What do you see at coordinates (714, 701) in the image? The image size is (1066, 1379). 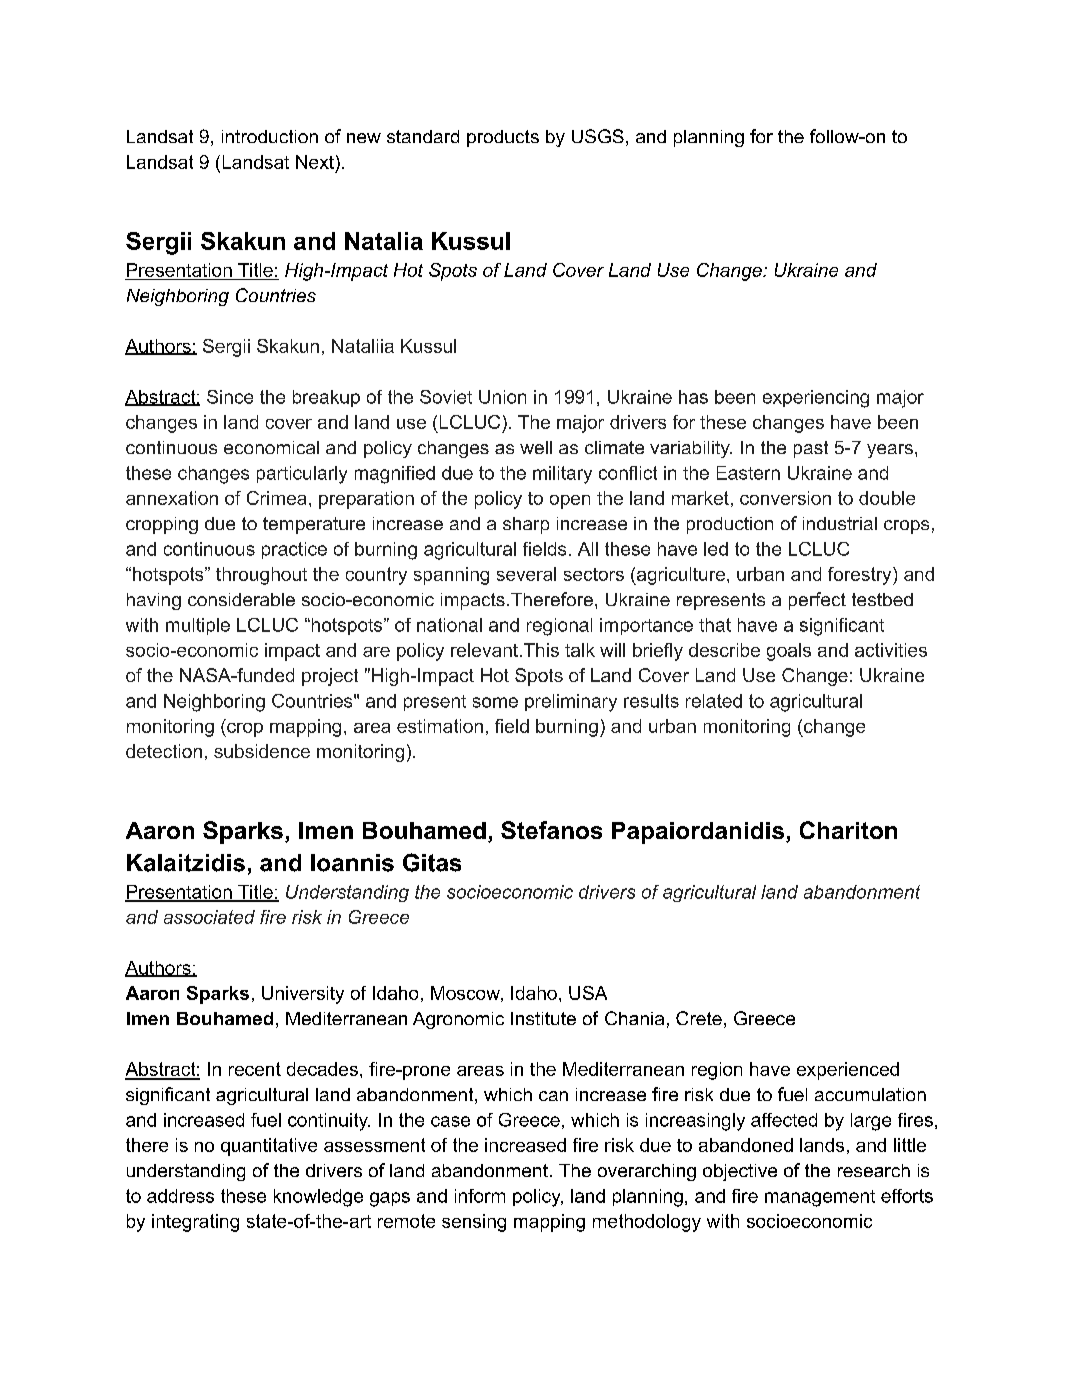 I see `related` at bounding box center [714, 701].
